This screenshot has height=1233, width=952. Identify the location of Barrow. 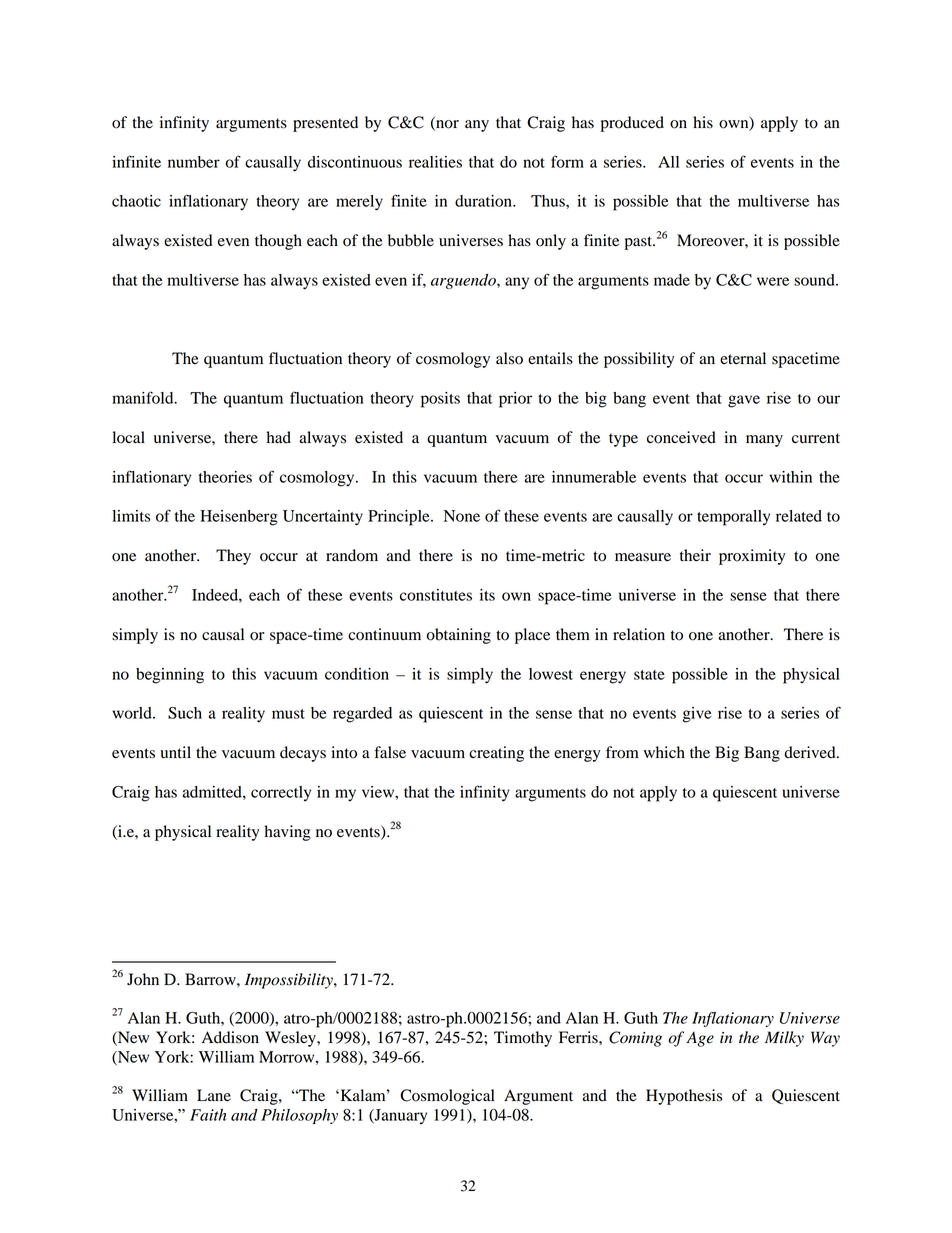
(211, 979).
